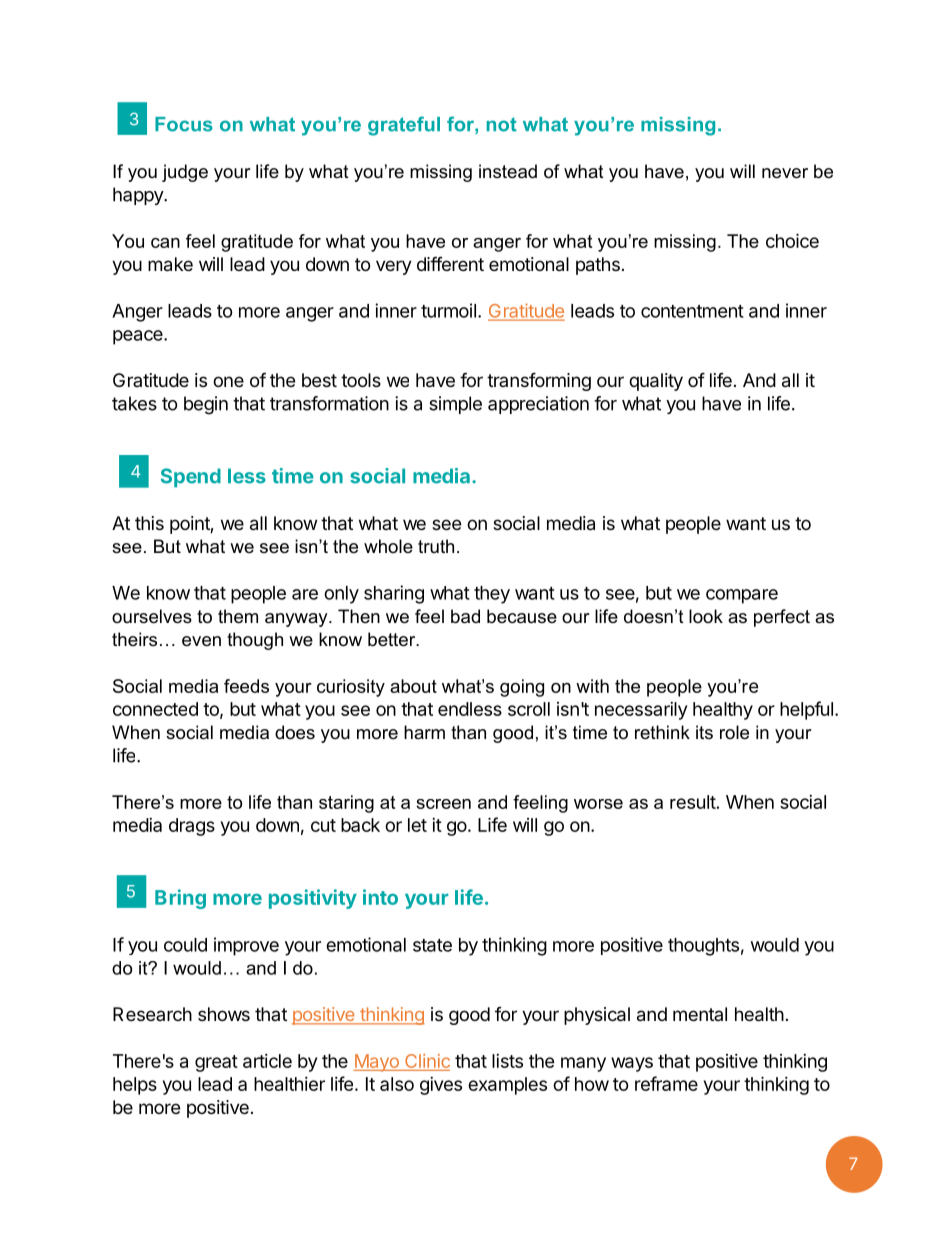  Describe the element at coordinates (785, 173) in the screenshot. I see `never` at that location.
